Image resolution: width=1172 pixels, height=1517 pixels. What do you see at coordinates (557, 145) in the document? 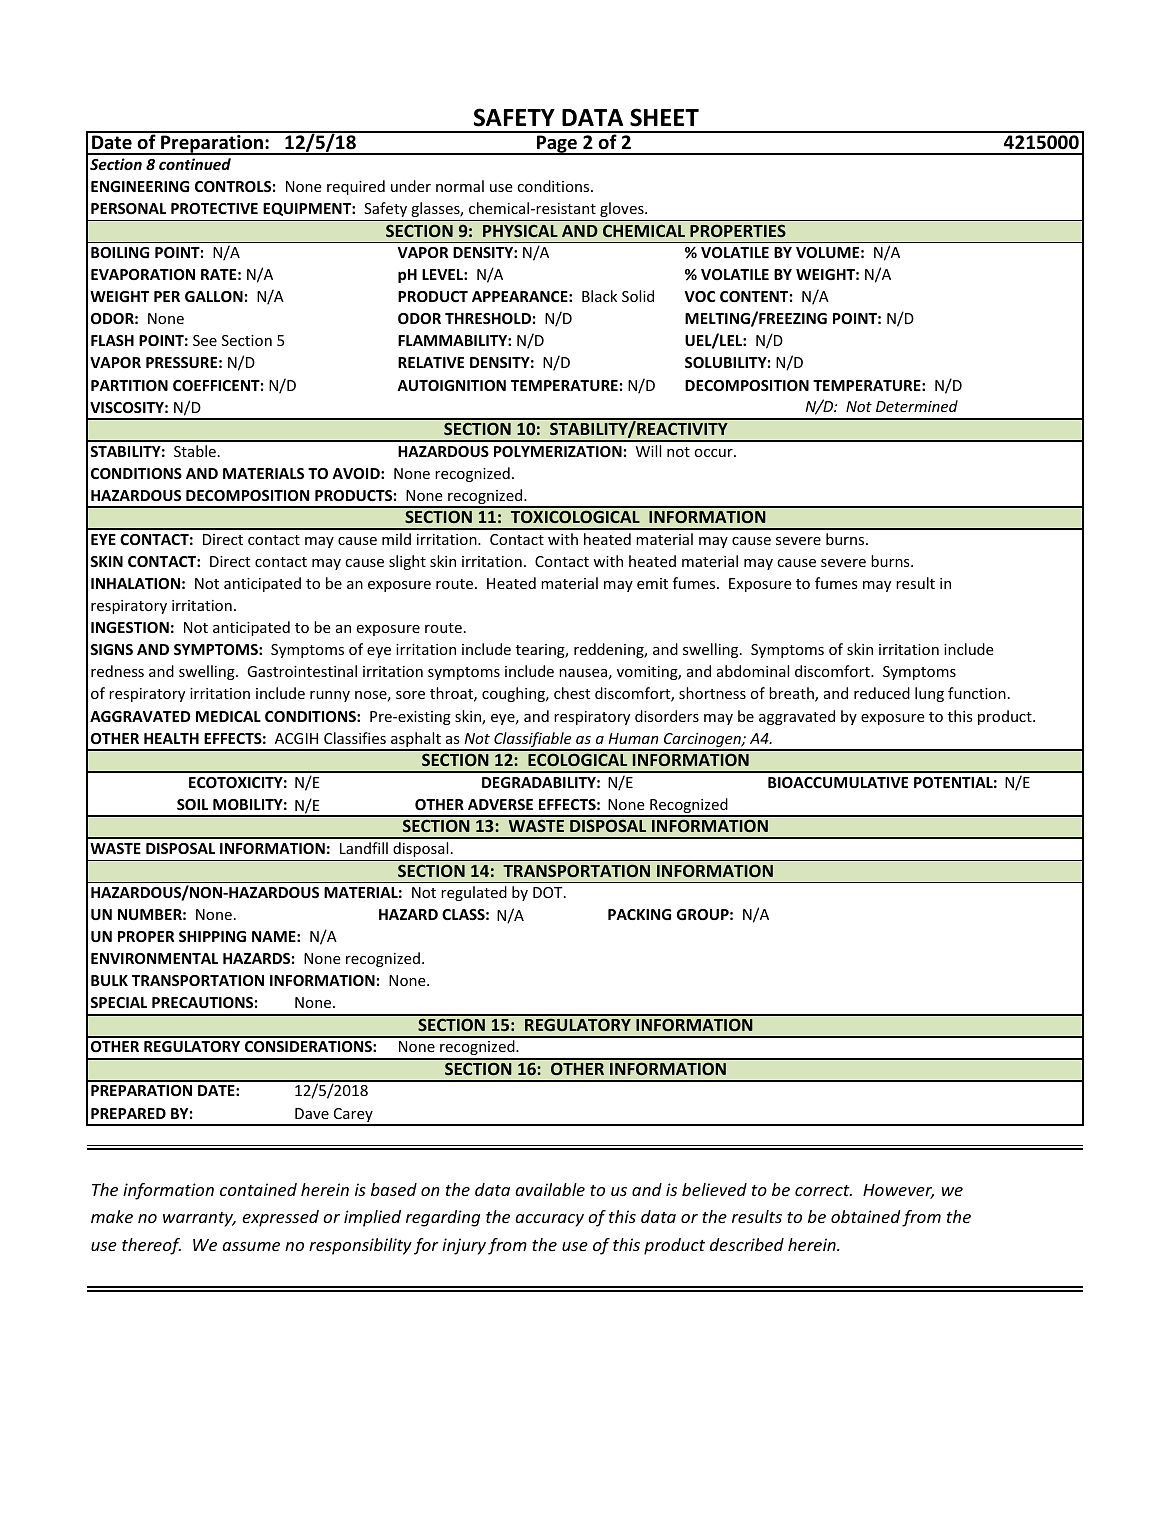
I see `Page` at bounding box center [557, 145].
